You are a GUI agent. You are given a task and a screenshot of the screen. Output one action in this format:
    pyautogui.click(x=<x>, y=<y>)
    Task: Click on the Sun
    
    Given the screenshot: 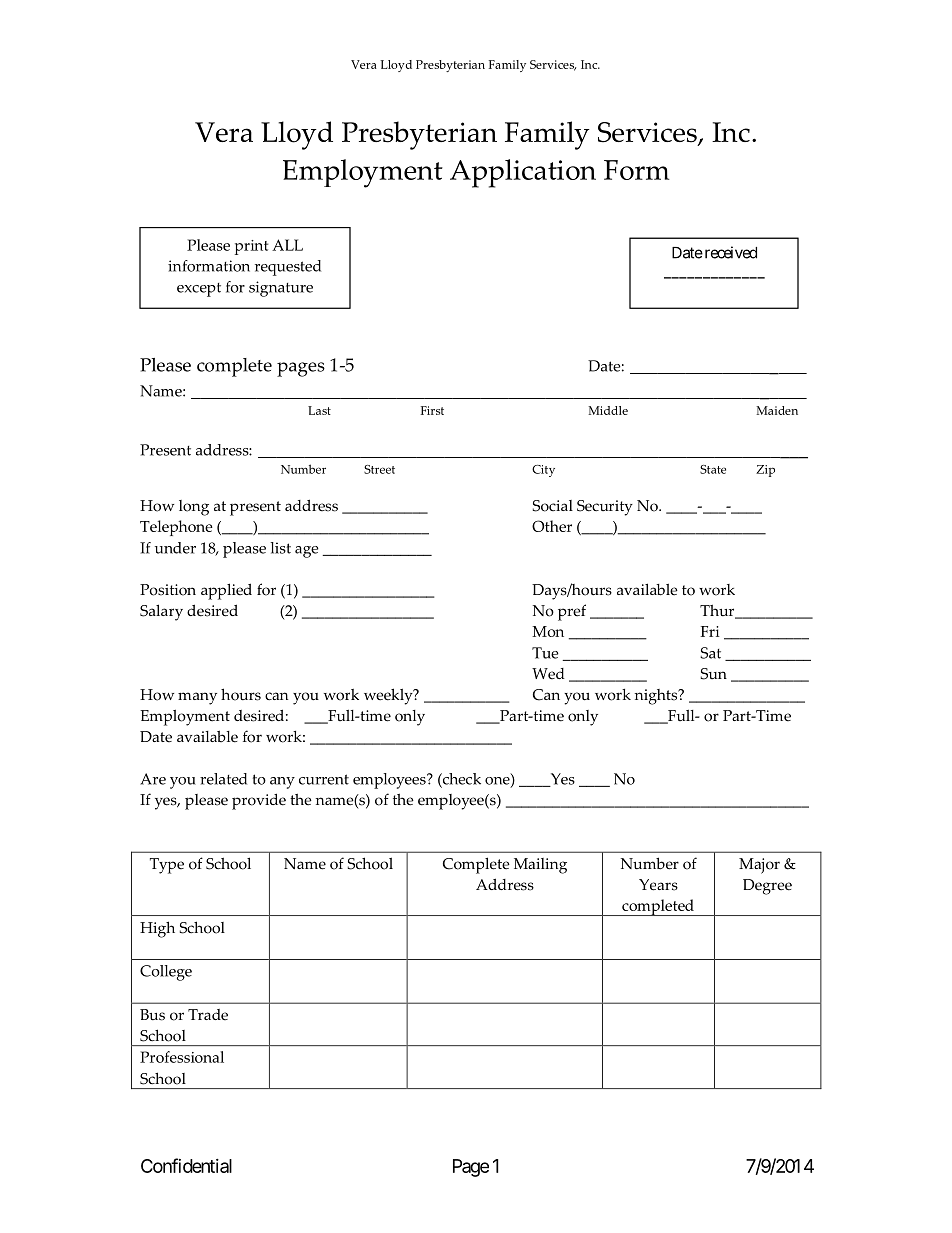 What is the action you would take?
    pyautogui.click(x=714, y=674)
